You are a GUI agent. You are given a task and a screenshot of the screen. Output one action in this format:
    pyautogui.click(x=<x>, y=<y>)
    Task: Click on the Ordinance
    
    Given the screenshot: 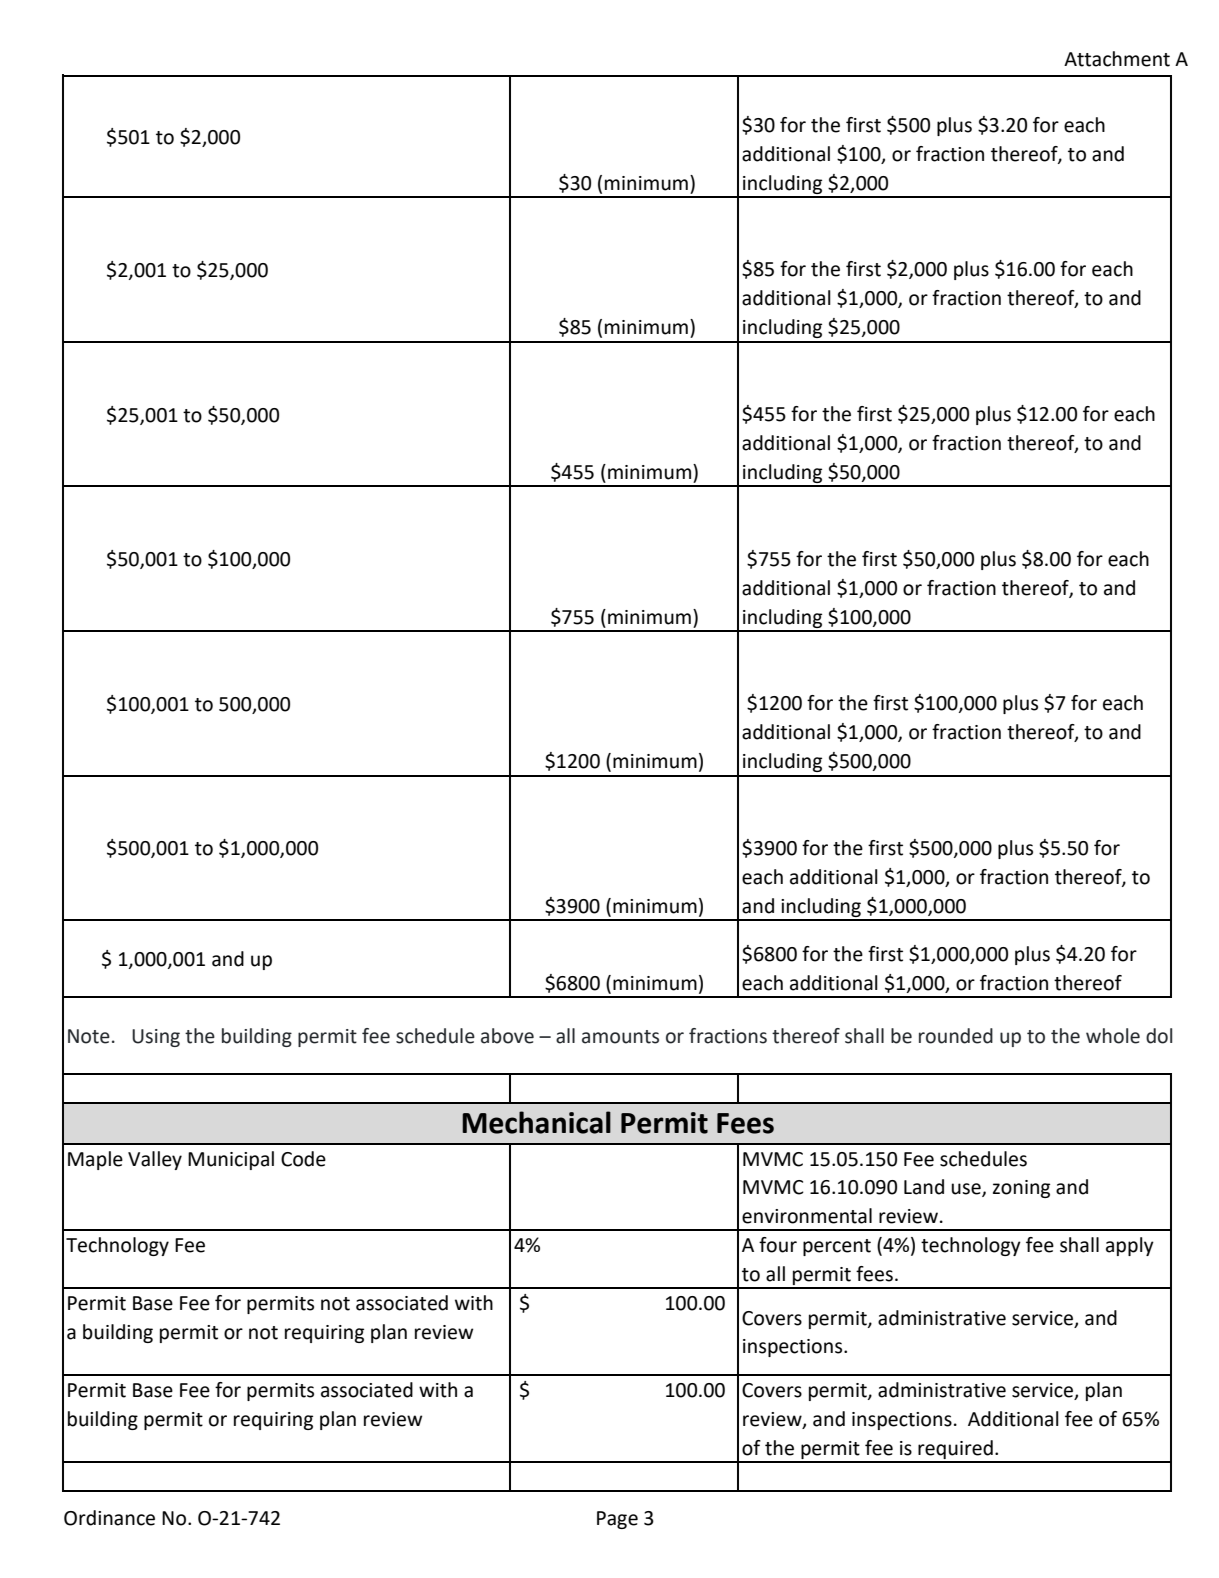 What is the action you would take?
    pyautogui.click(x=109, y=1518)
